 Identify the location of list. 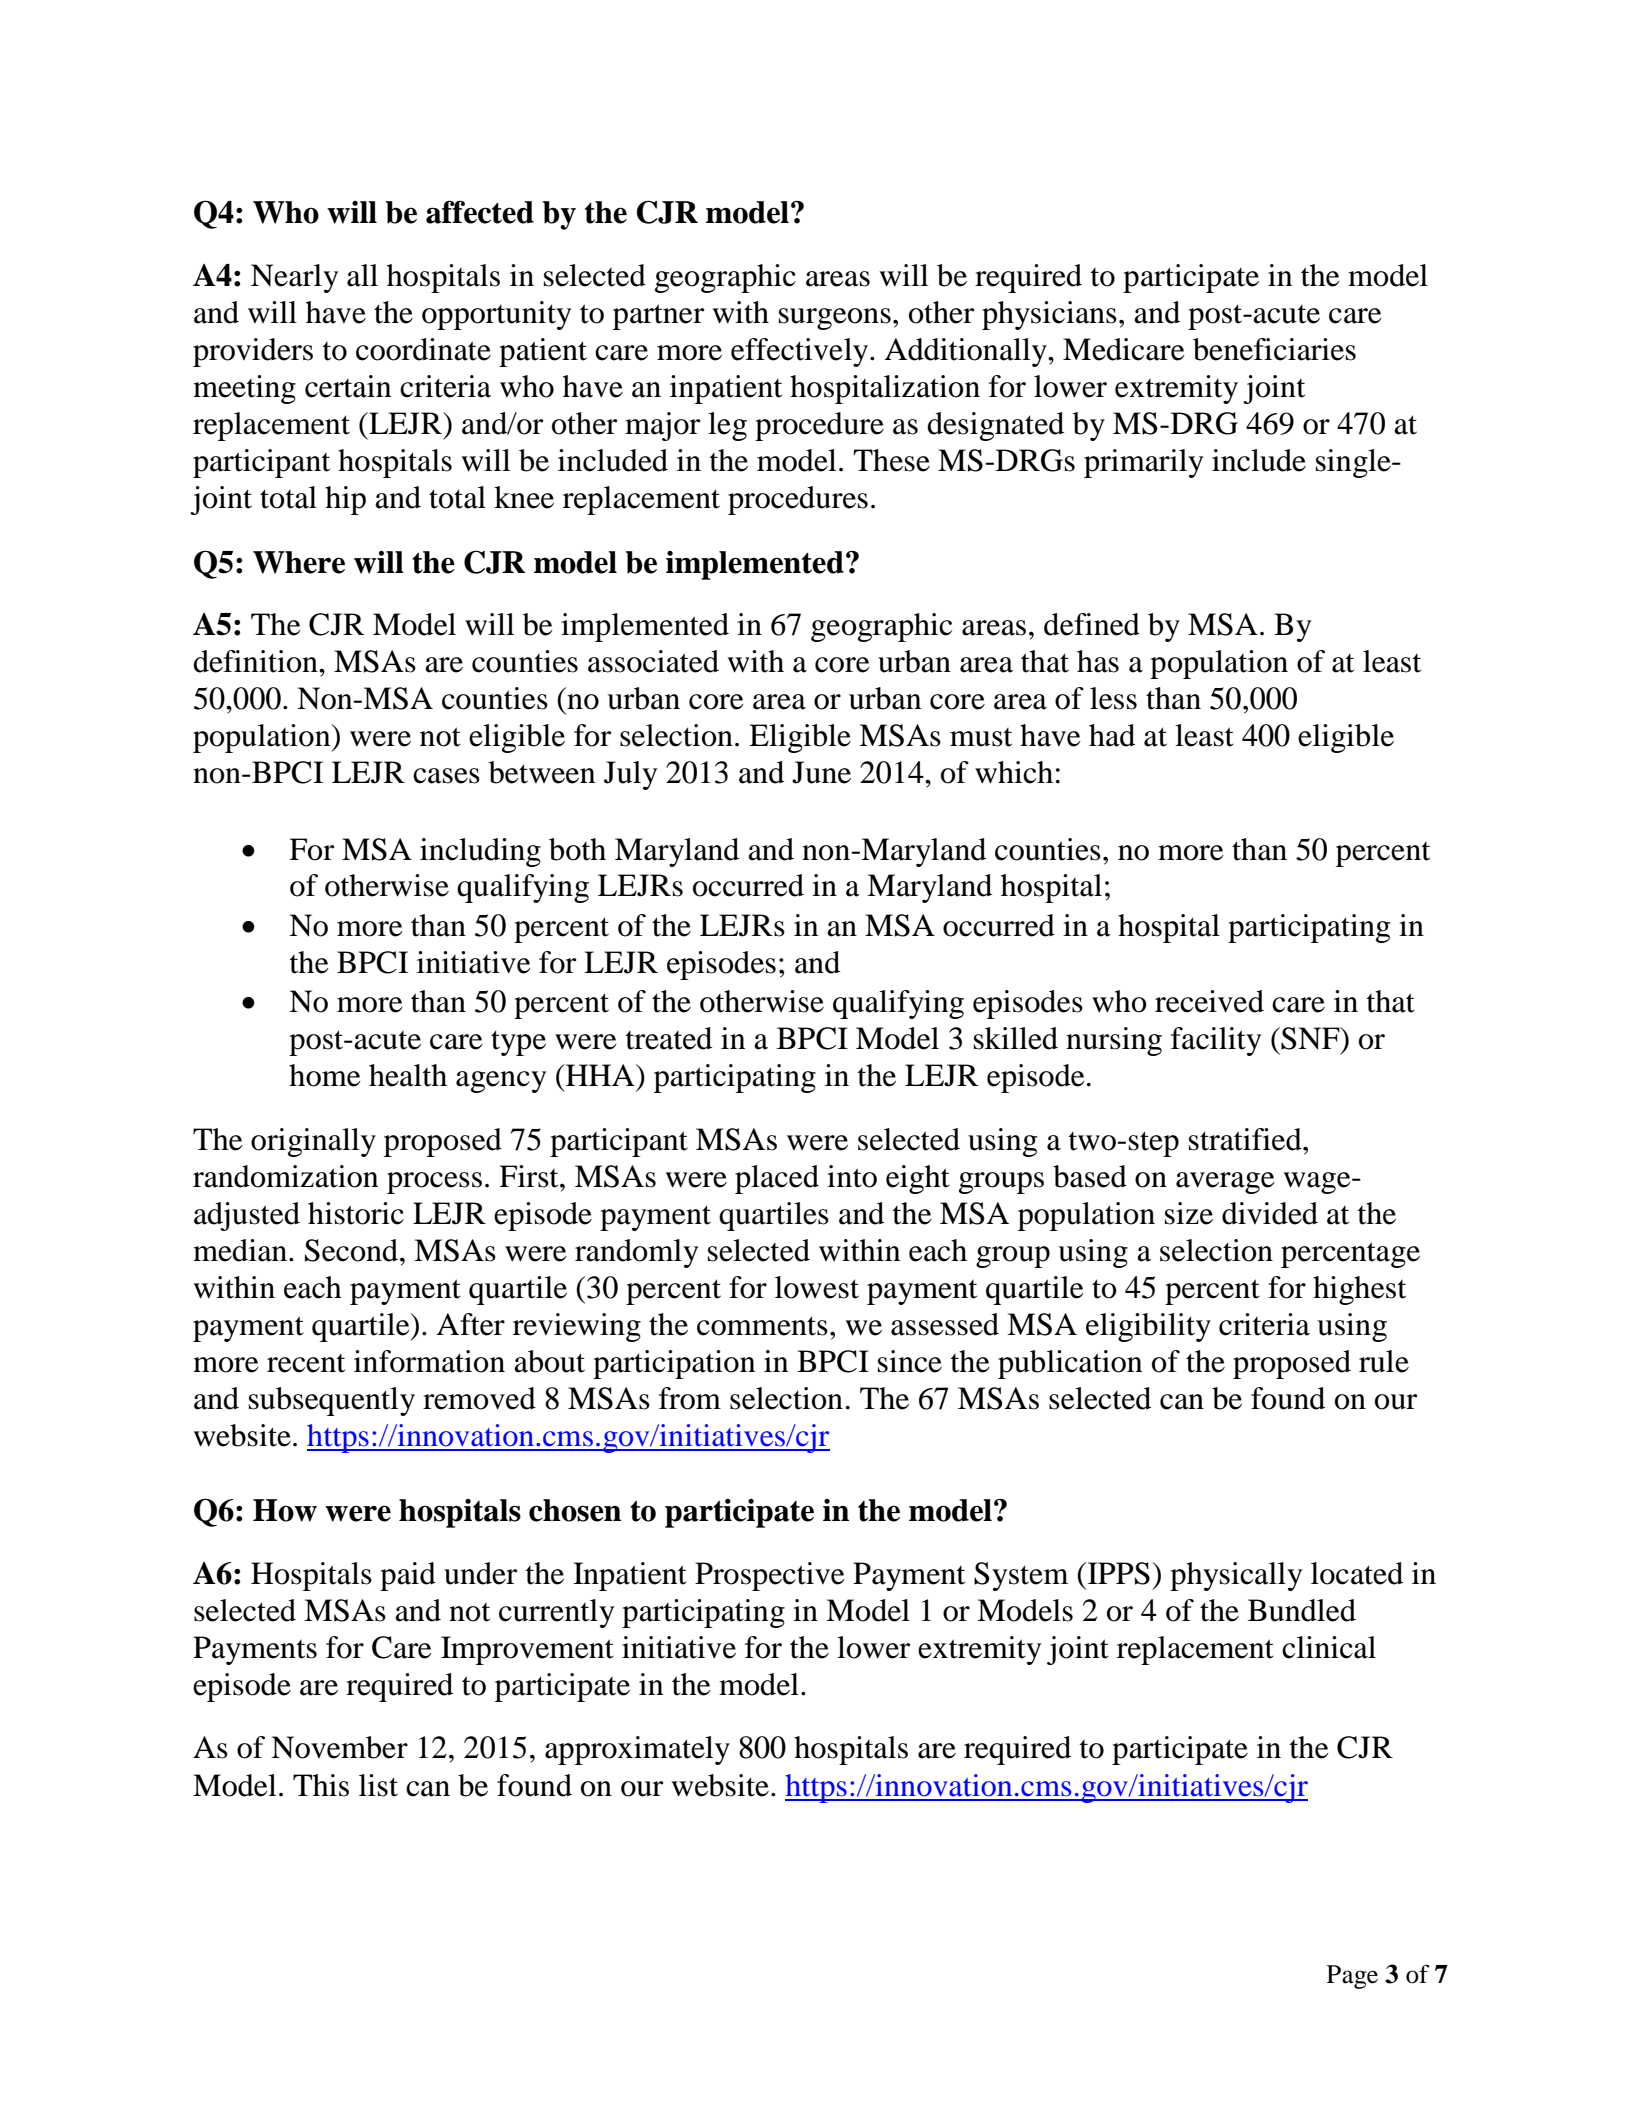
(378, 1785).
